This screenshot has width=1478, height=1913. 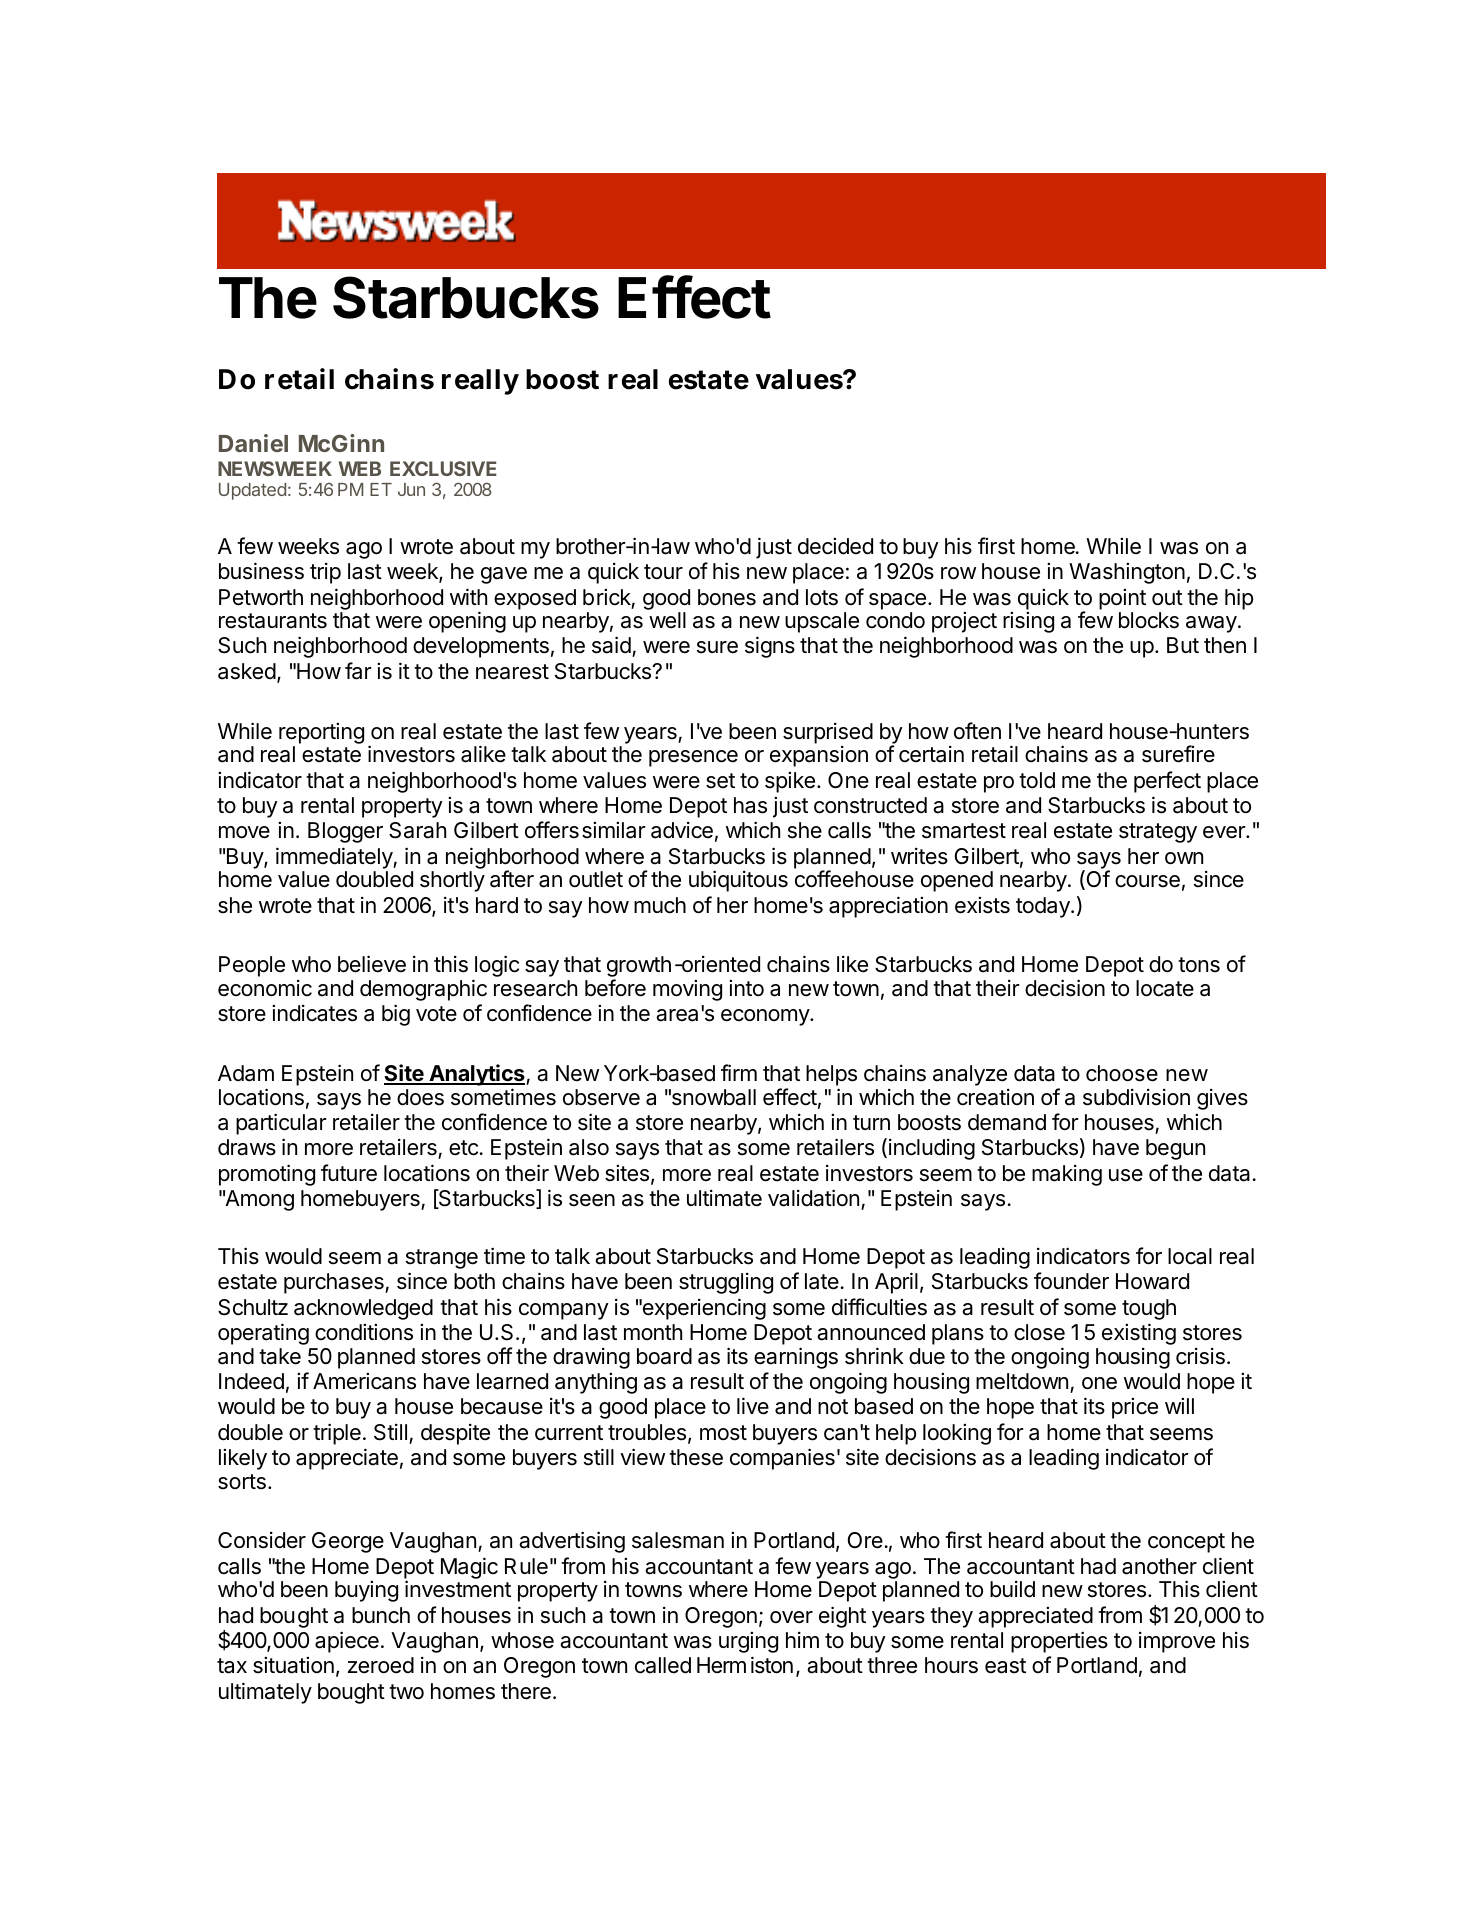 What do you see at coordinates (796, 1358) in the screenshot?
I see `earnings` at bounding box center [796, 1358].
